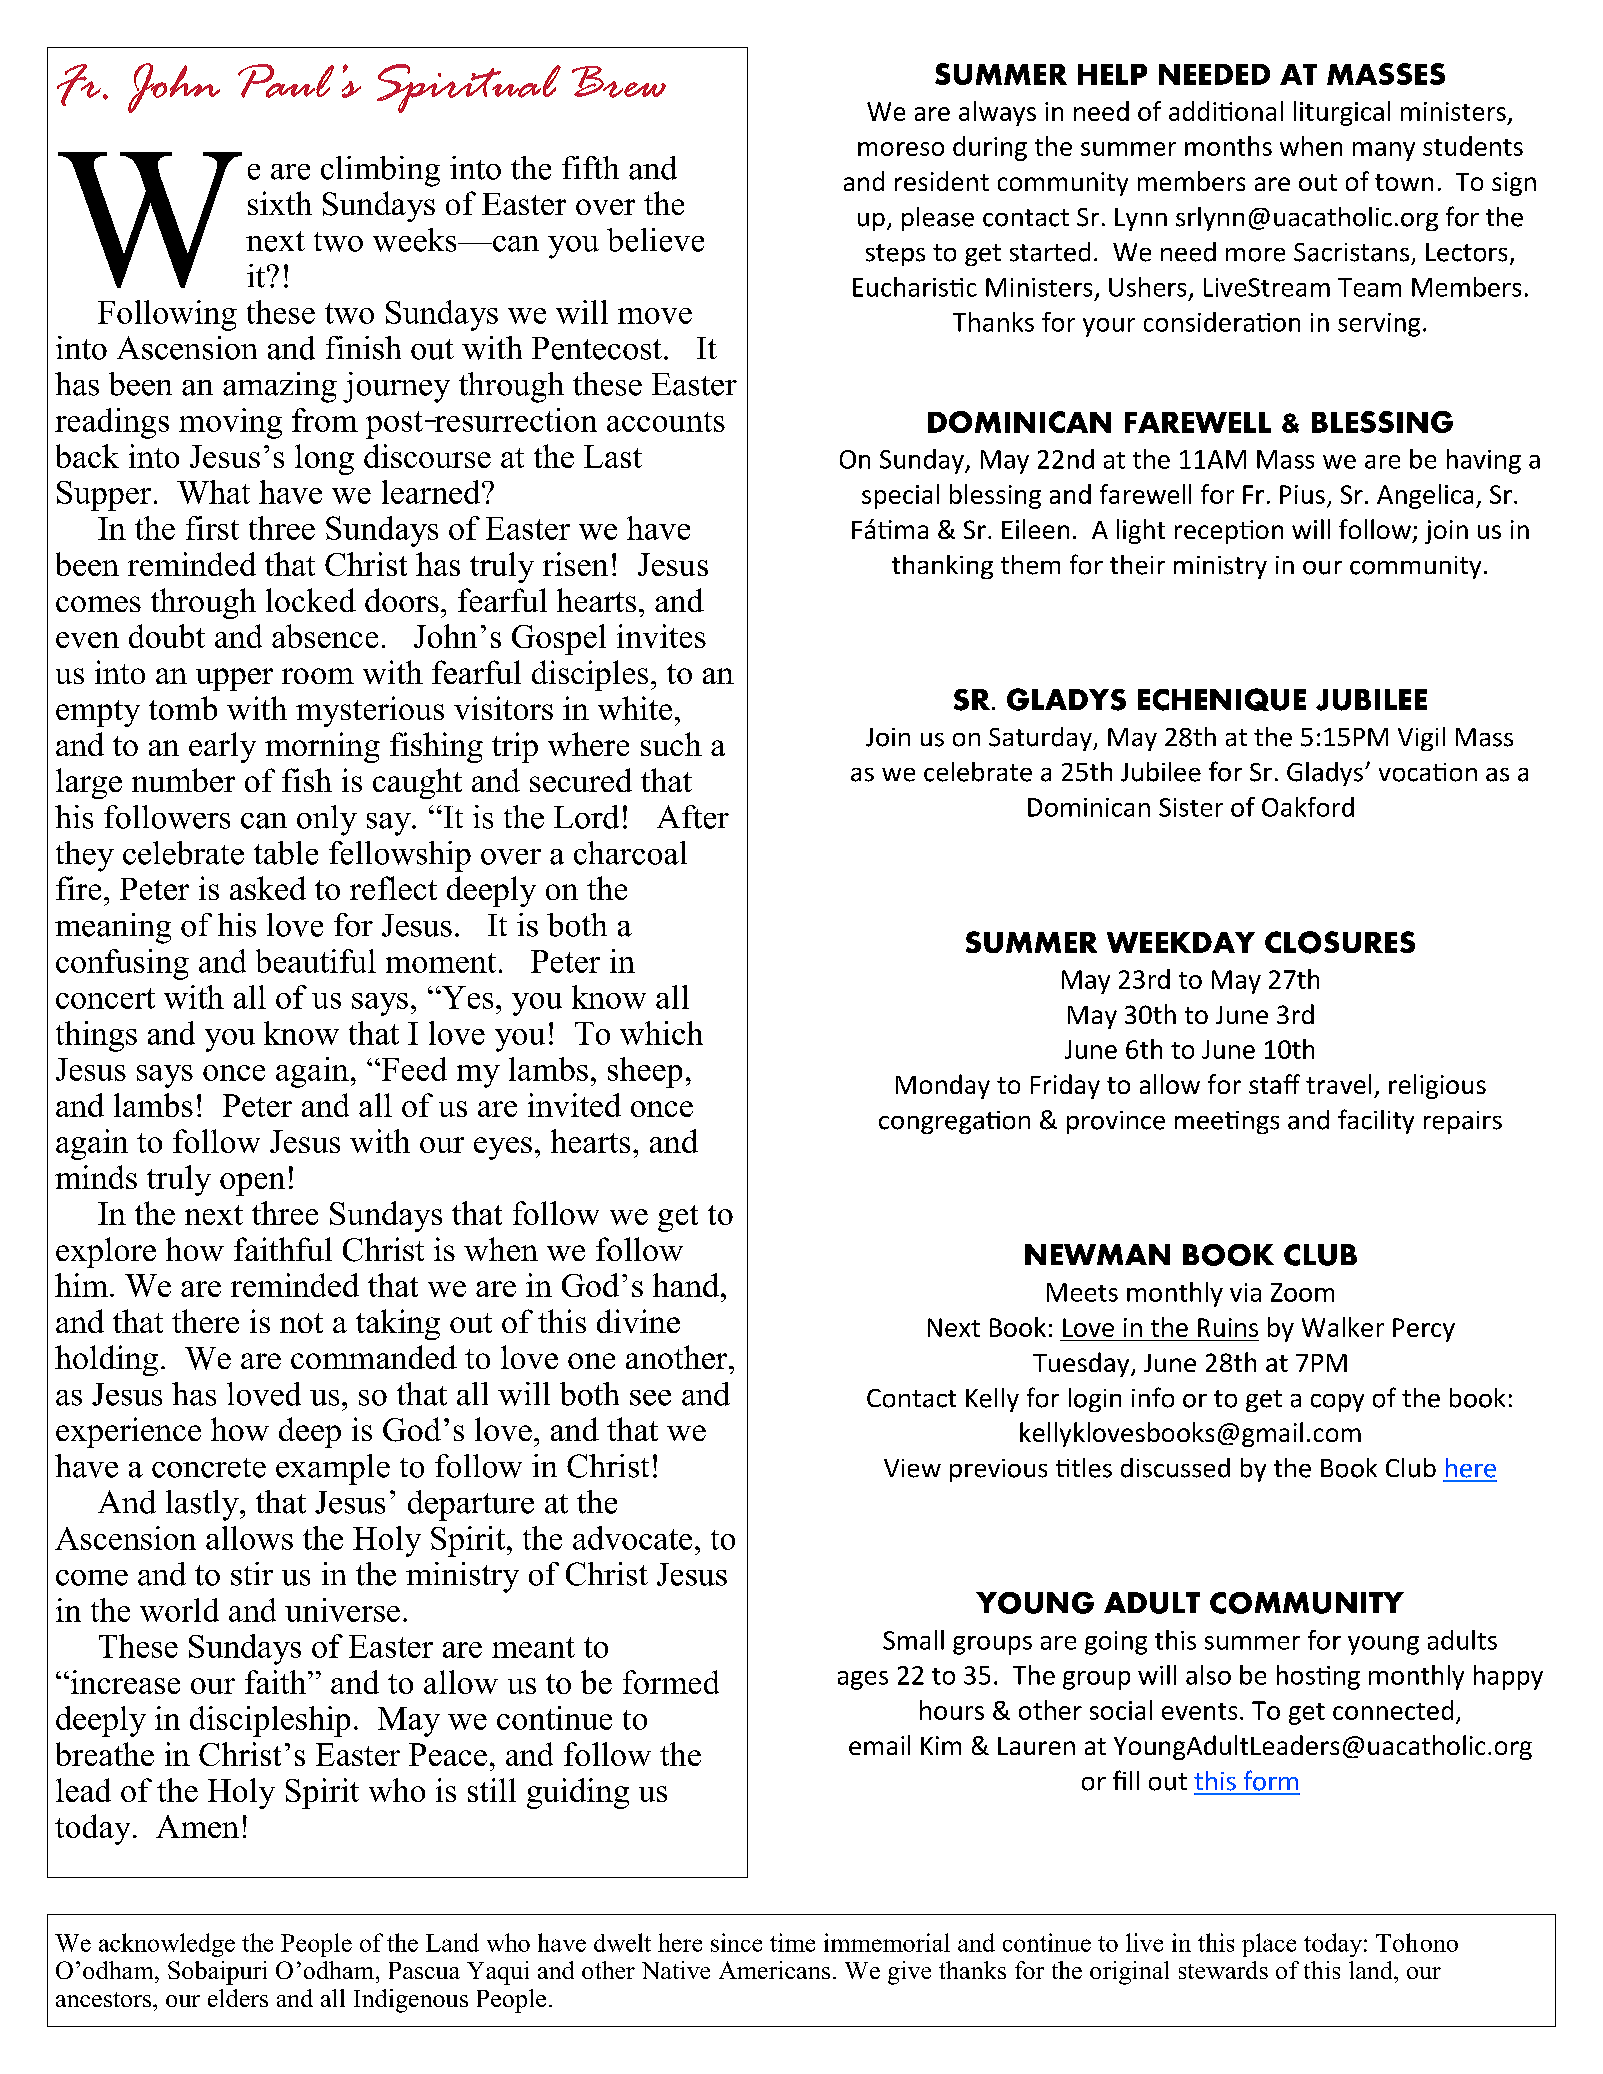 The image size is (1603, 2074). I want to click on commanded, so click(374, 1357).
